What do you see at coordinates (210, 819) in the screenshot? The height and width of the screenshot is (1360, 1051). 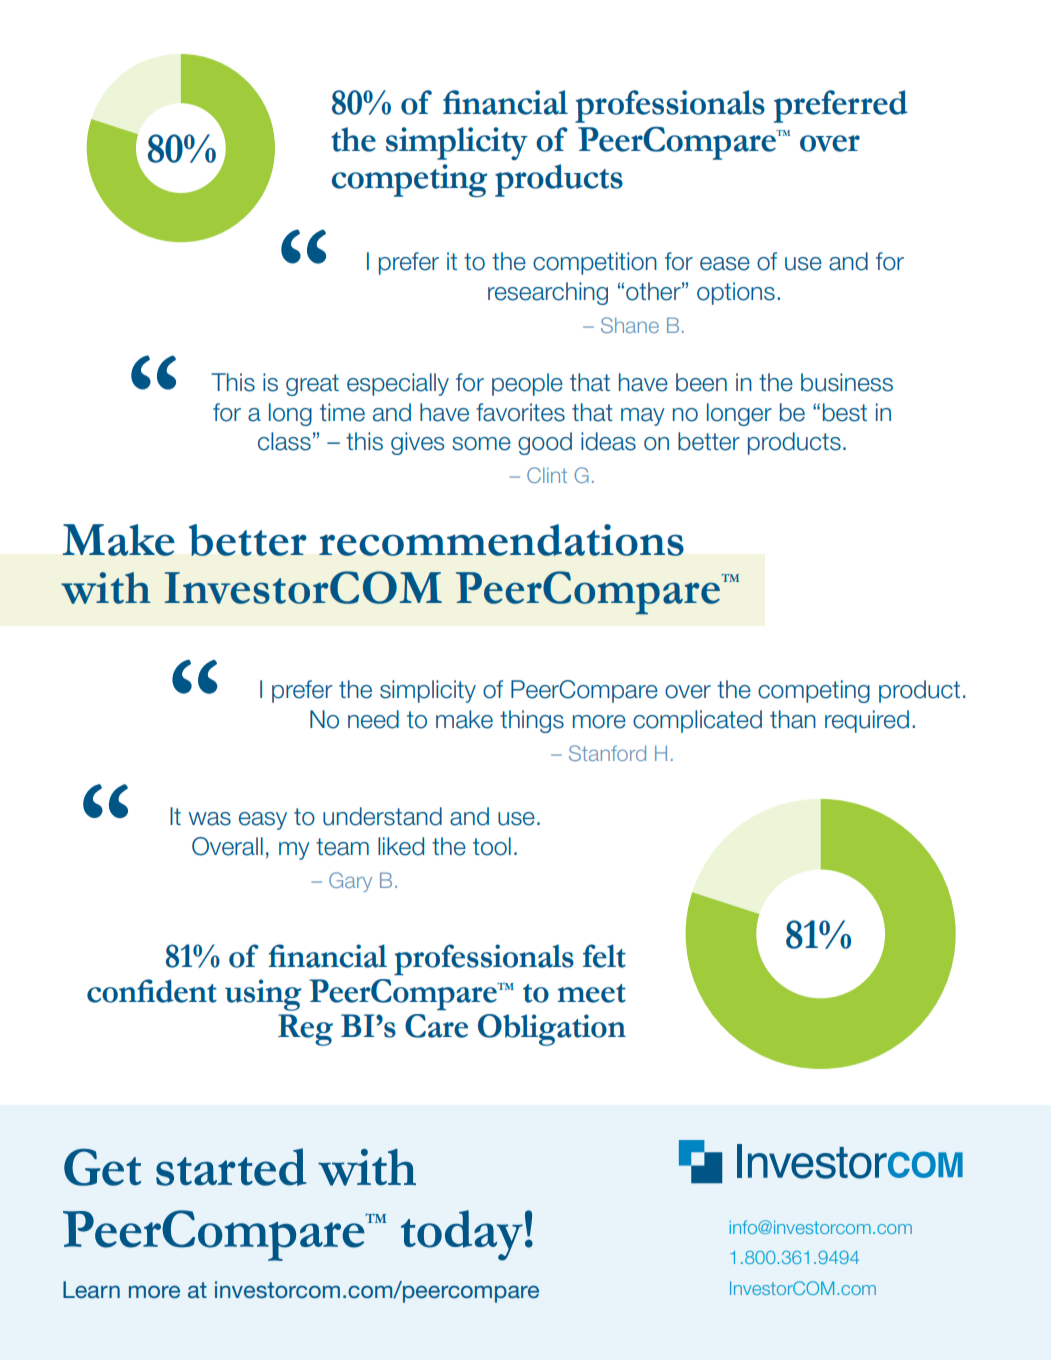 I see `was` at bounding box center [210, 819].
